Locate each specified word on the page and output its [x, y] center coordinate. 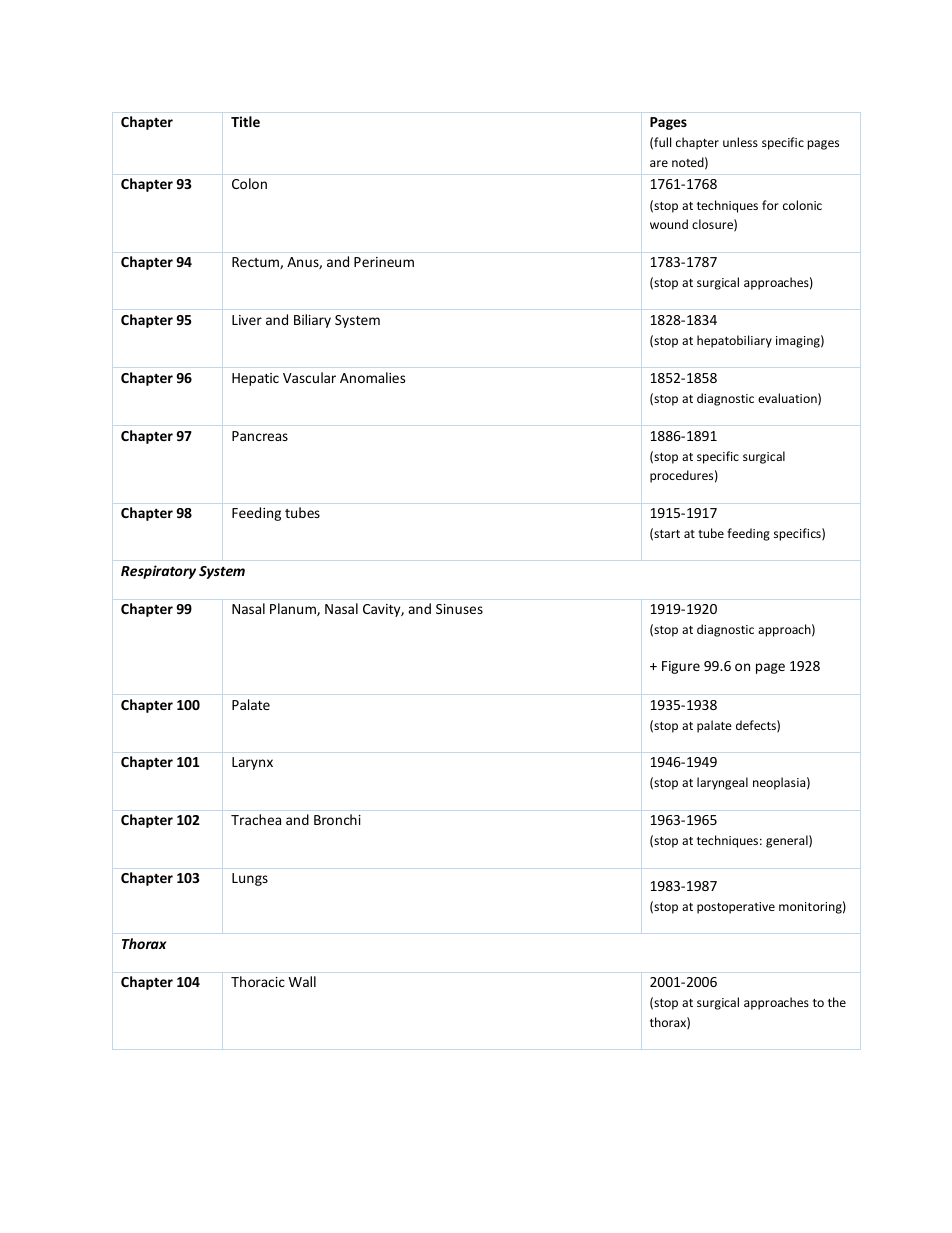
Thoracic [258, 981]
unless [740, 142]
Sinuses [459, 609]
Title [245, 121]
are [659, 163]
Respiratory [158, 572]
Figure [681, 667]
